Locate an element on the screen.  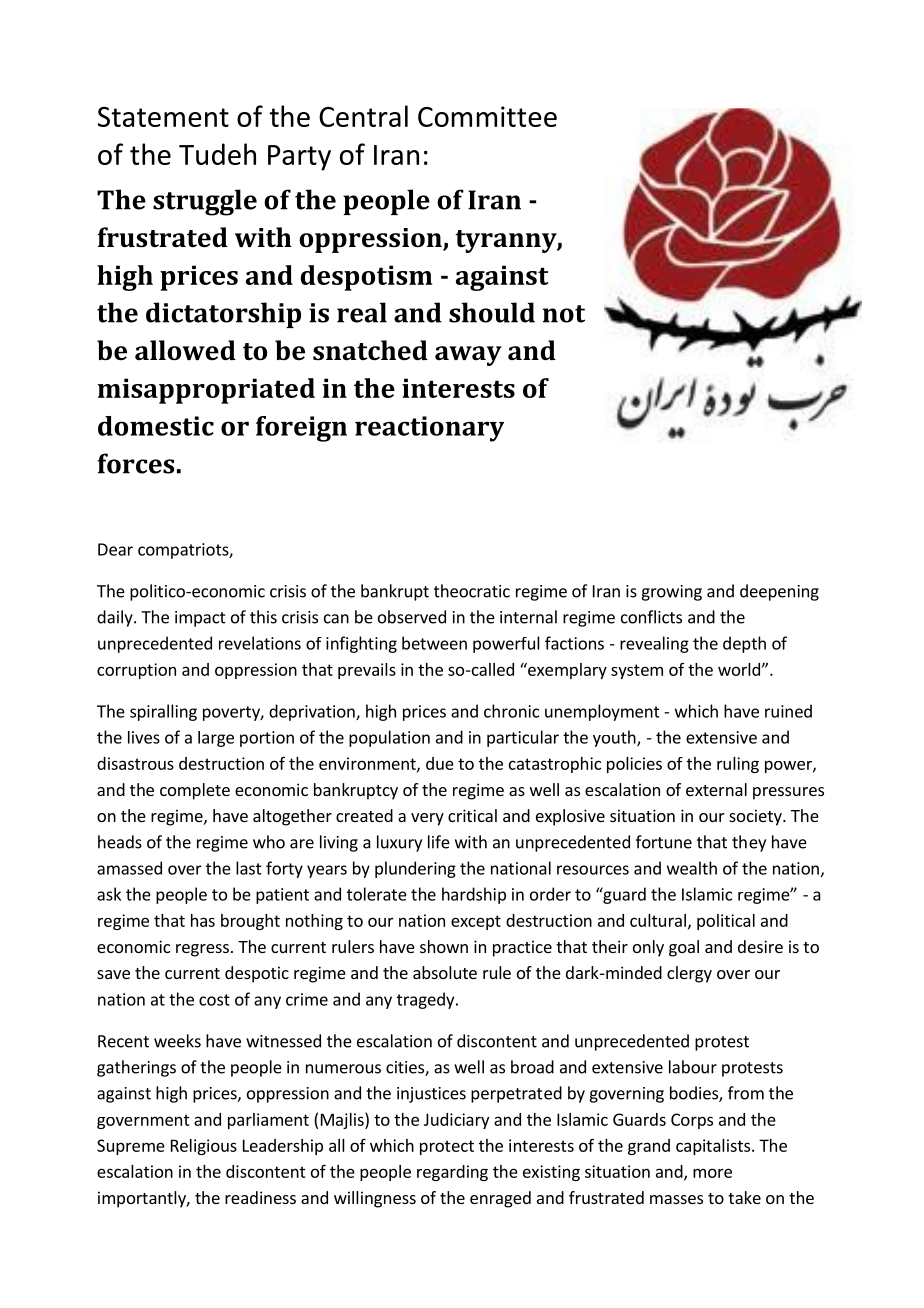
life is located at coordinates (439, 842).
